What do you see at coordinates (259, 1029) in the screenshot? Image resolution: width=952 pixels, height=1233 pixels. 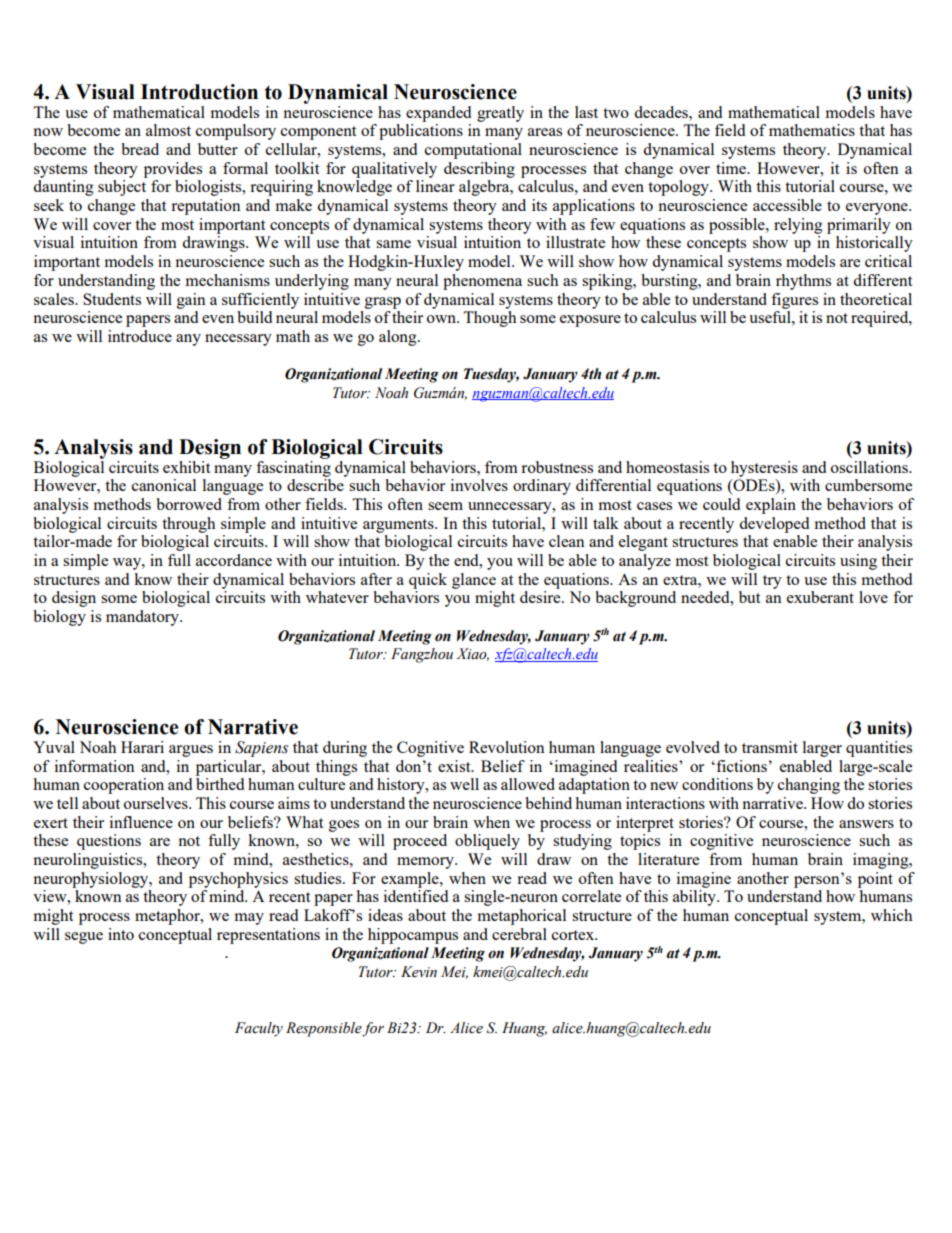 I see `Faculty` at bounding box center [259, 1029].
